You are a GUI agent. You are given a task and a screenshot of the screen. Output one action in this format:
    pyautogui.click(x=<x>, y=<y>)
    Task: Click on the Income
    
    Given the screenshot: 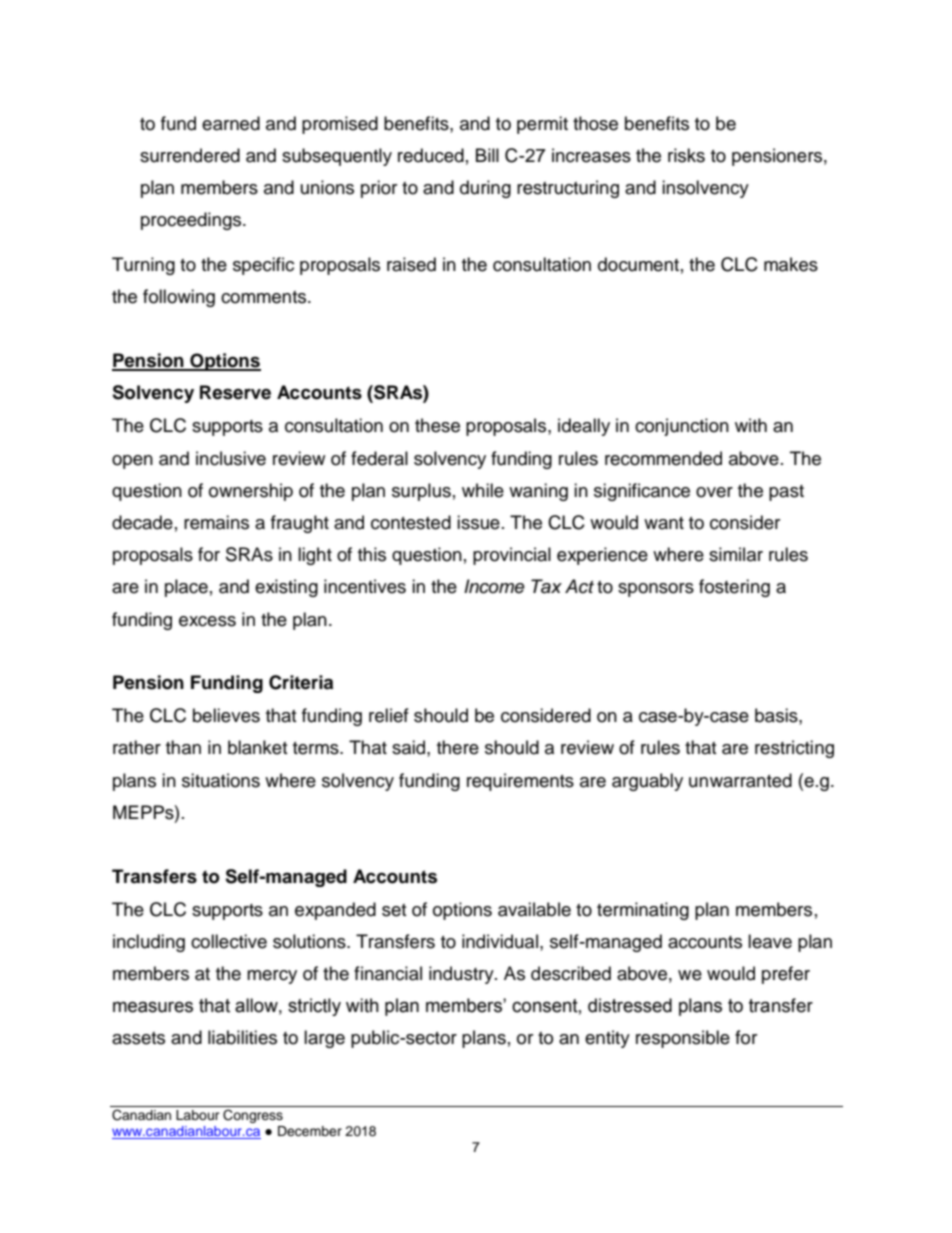 What is the action you would take?
    pyautogui.click(x=494, y=586)
